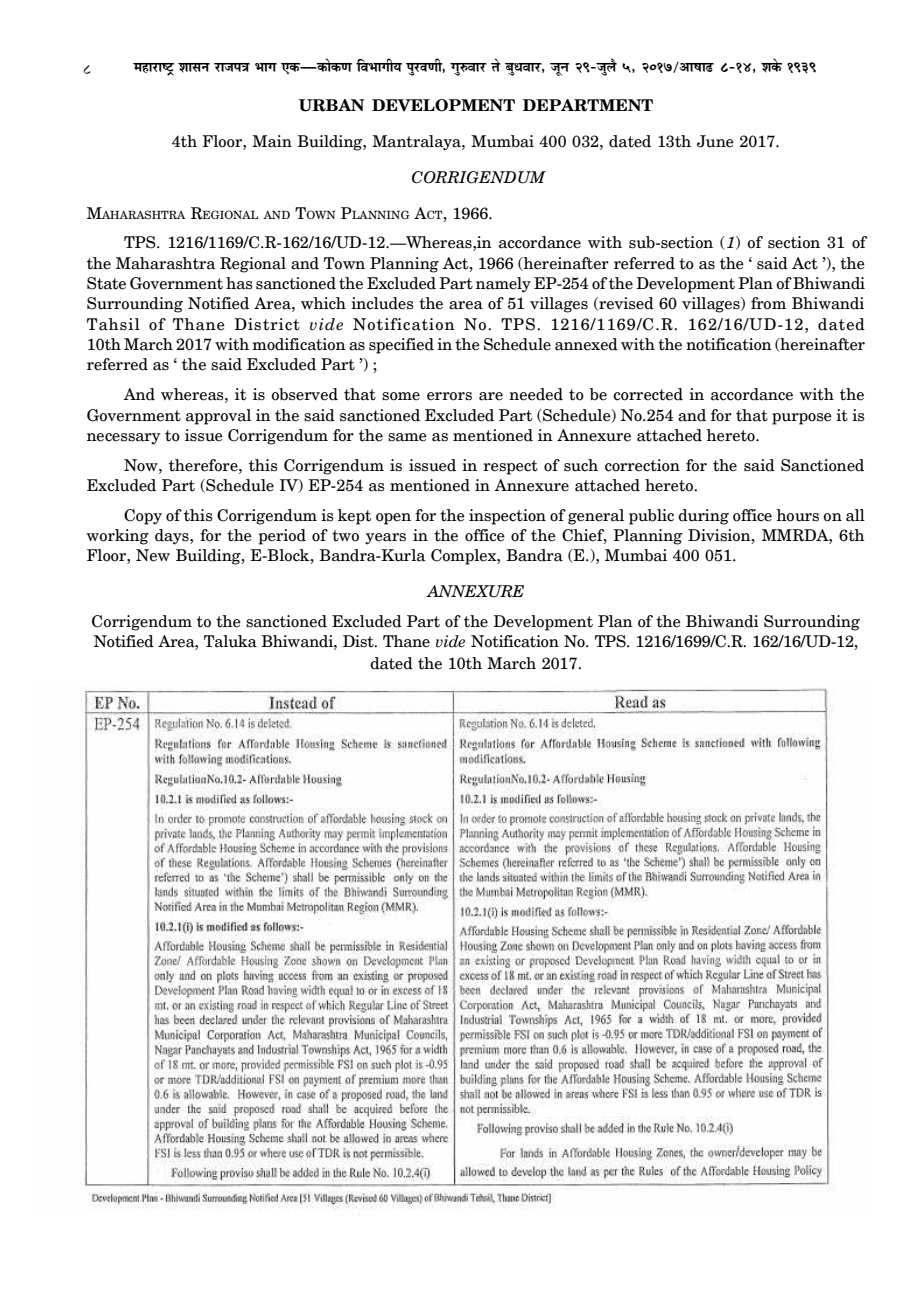  Describe the element at coordinates (768, 303) in the document. I see `from` at that location.
